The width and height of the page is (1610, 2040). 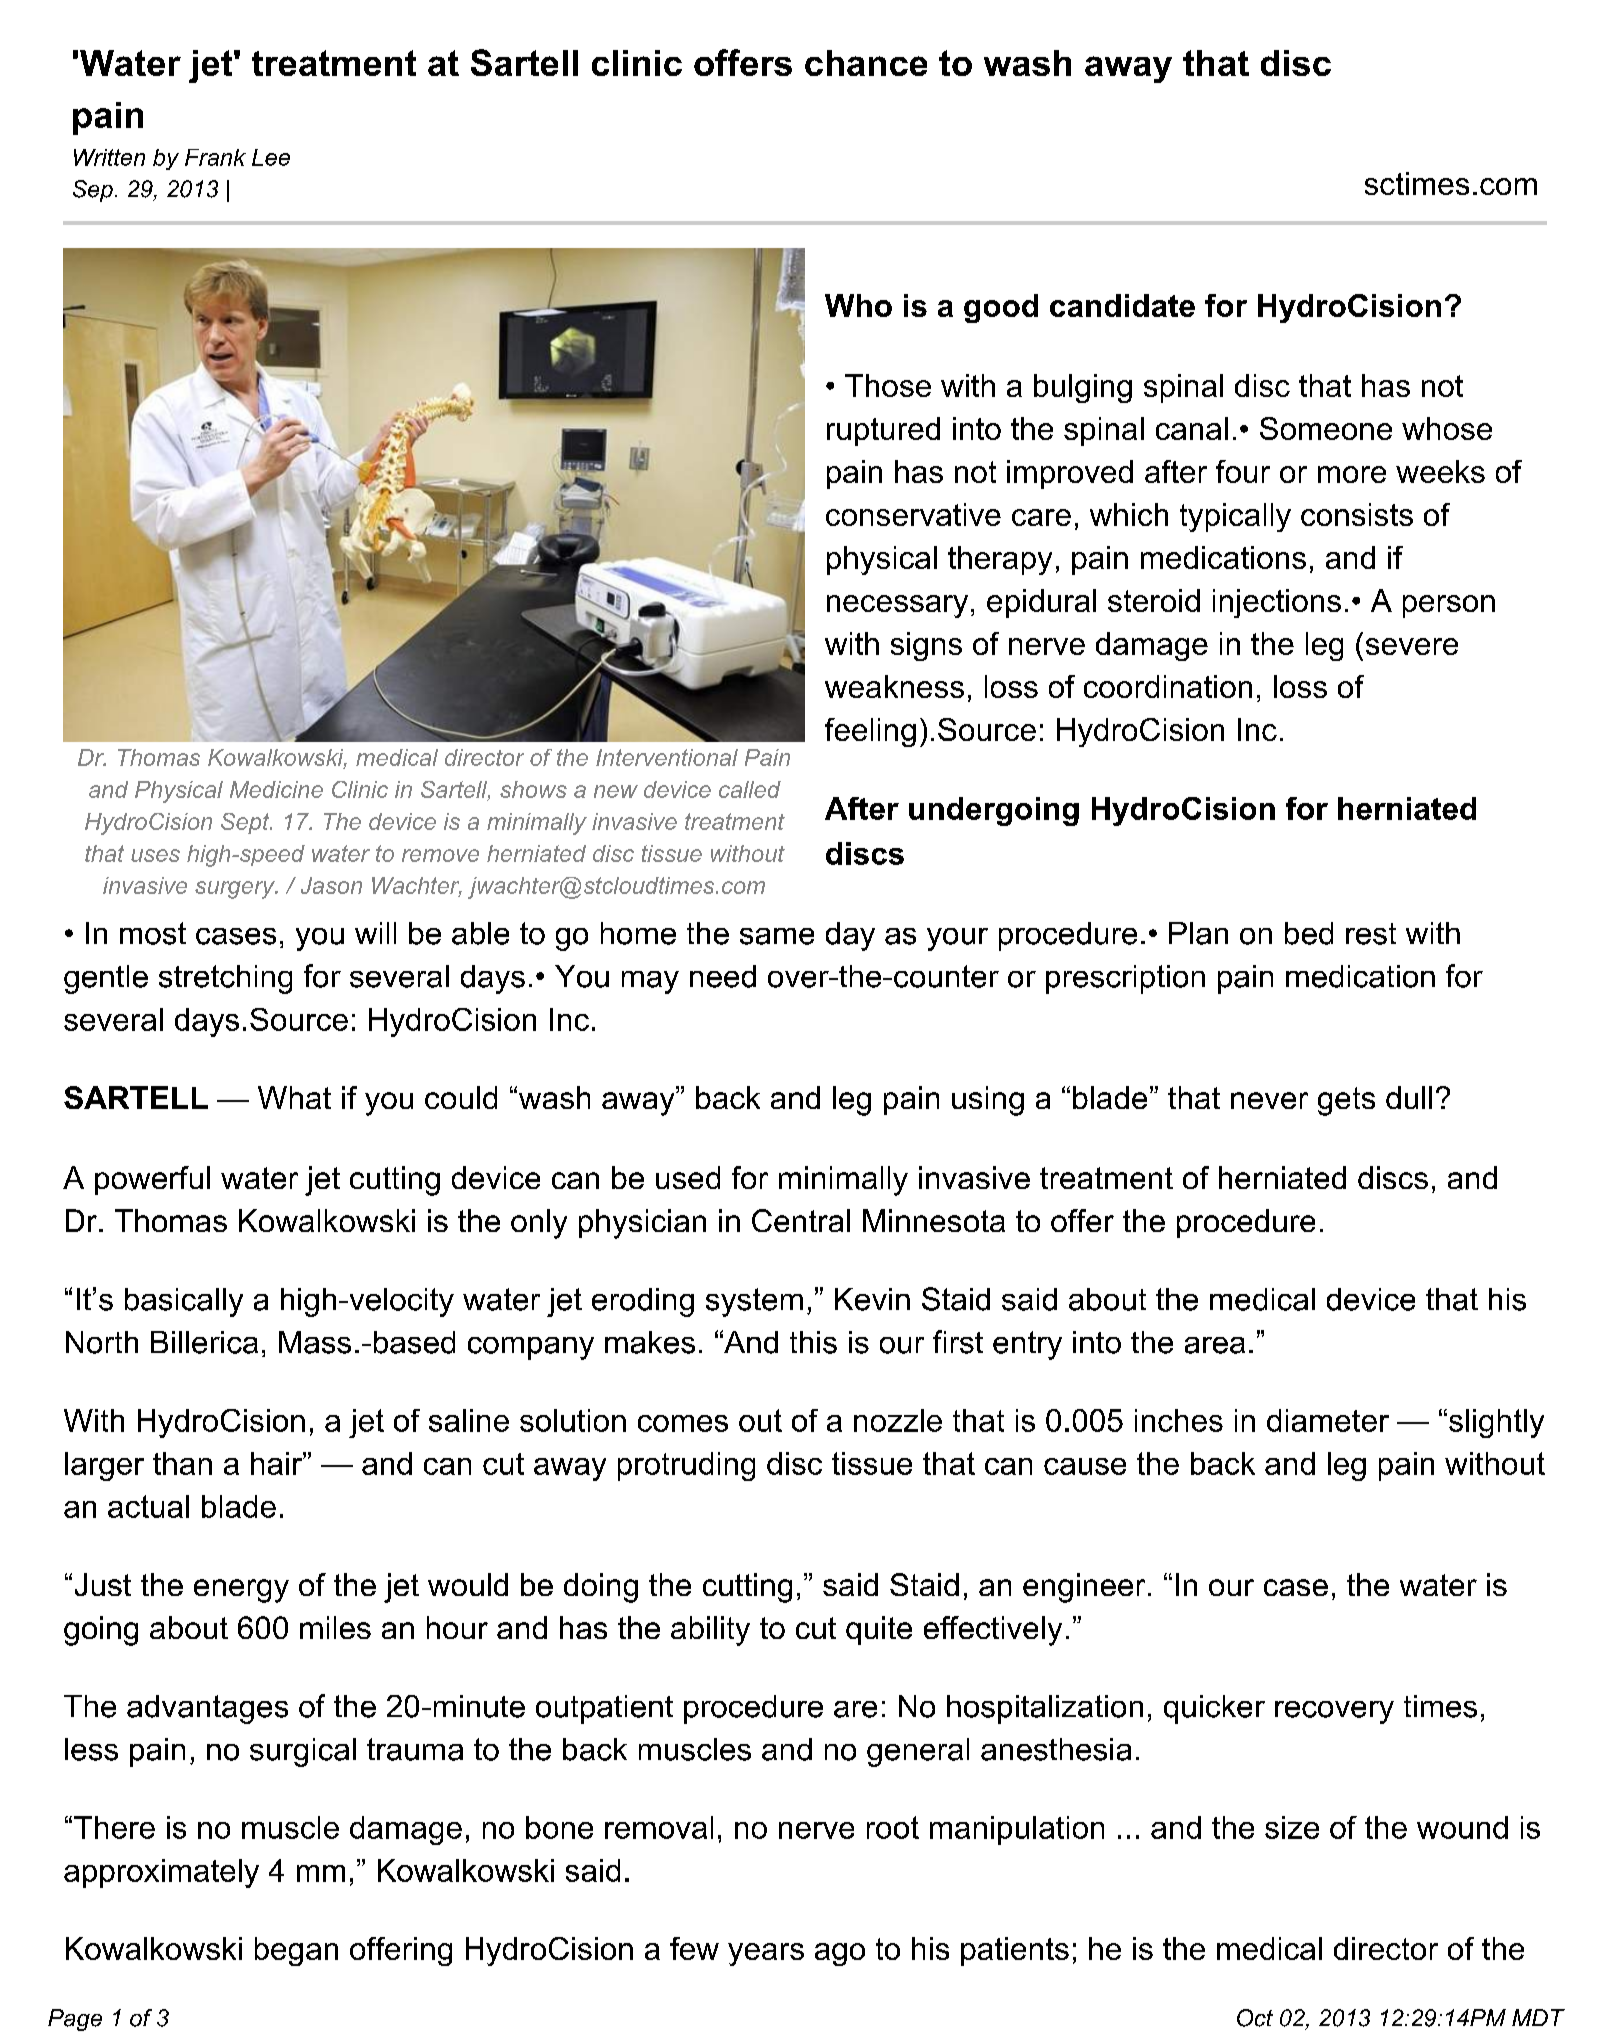 What do you see at coordinates (271, 157) in the page?
I see `Lee` at bounding box center [271, 157].
